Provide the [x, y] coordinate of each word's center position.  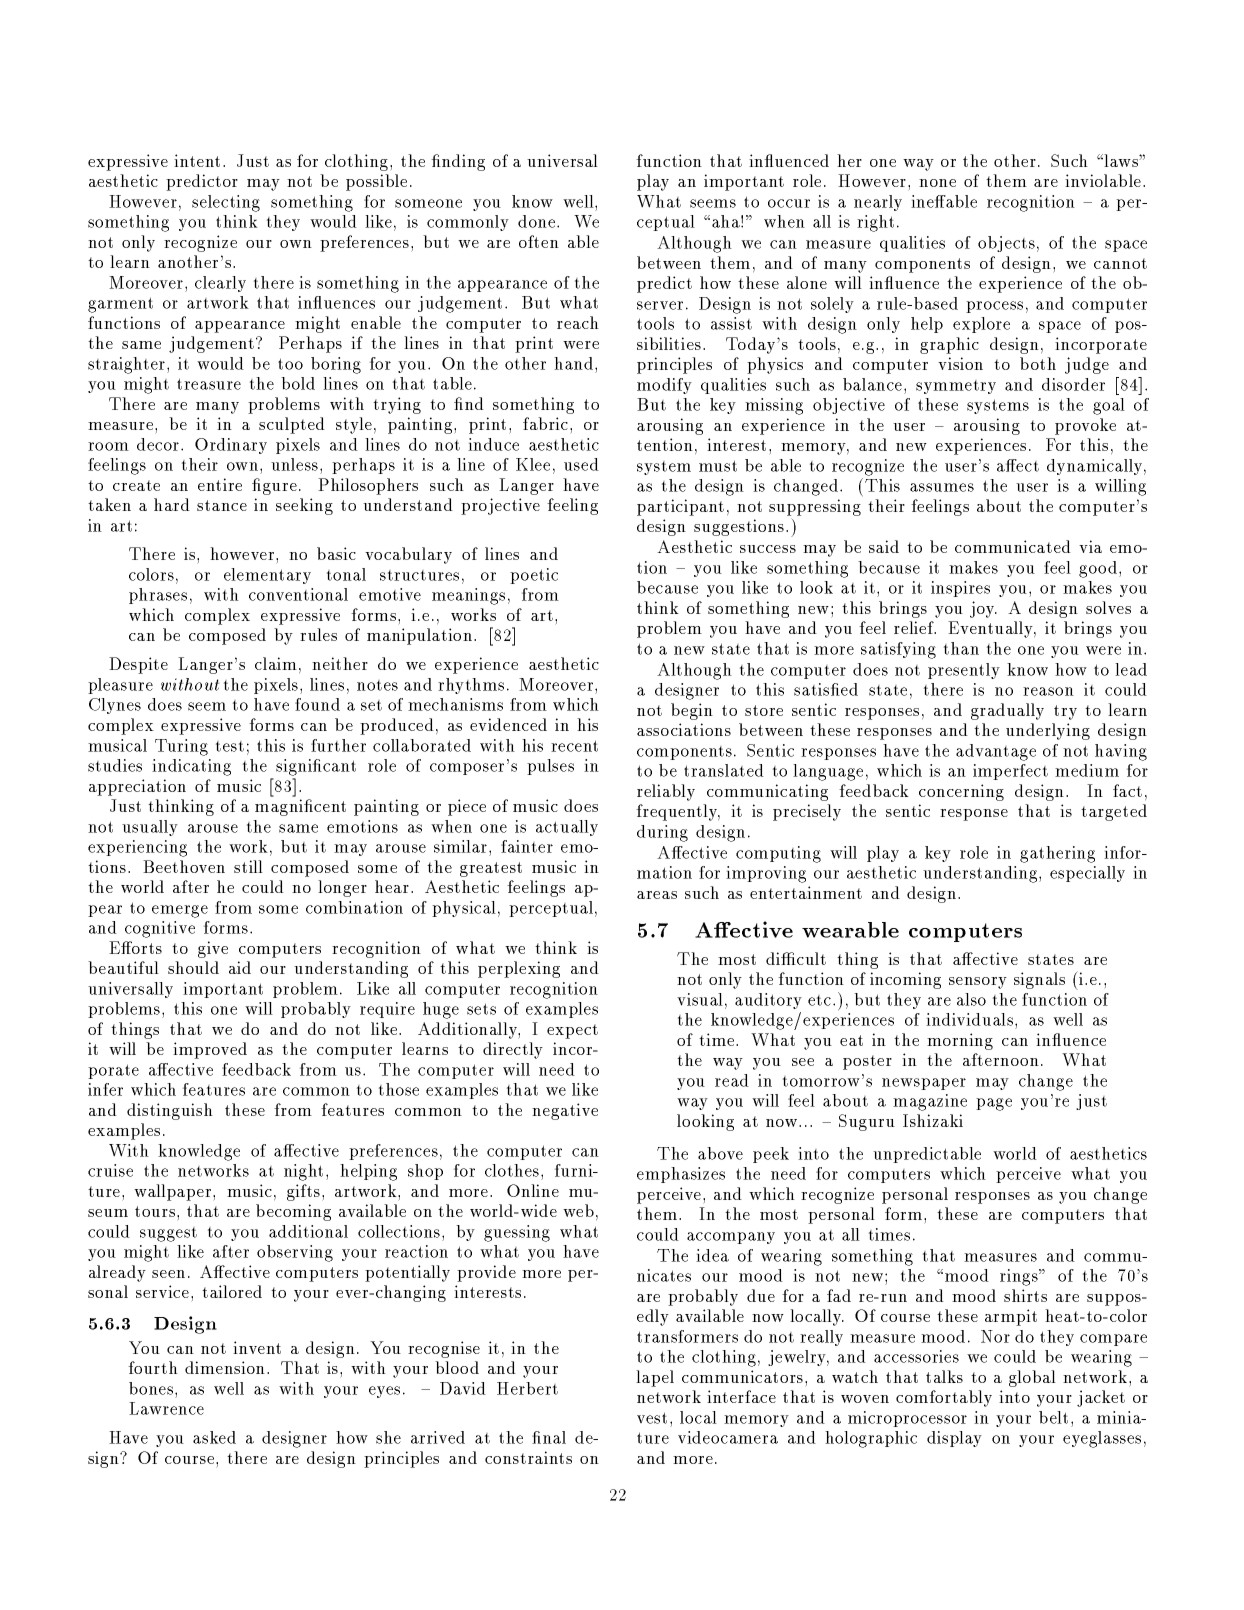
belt [1053, 1417]
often [539, 241]
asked [214, 1437]
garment [120, 305]
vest [652, 1418]
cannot [1120, 263]
